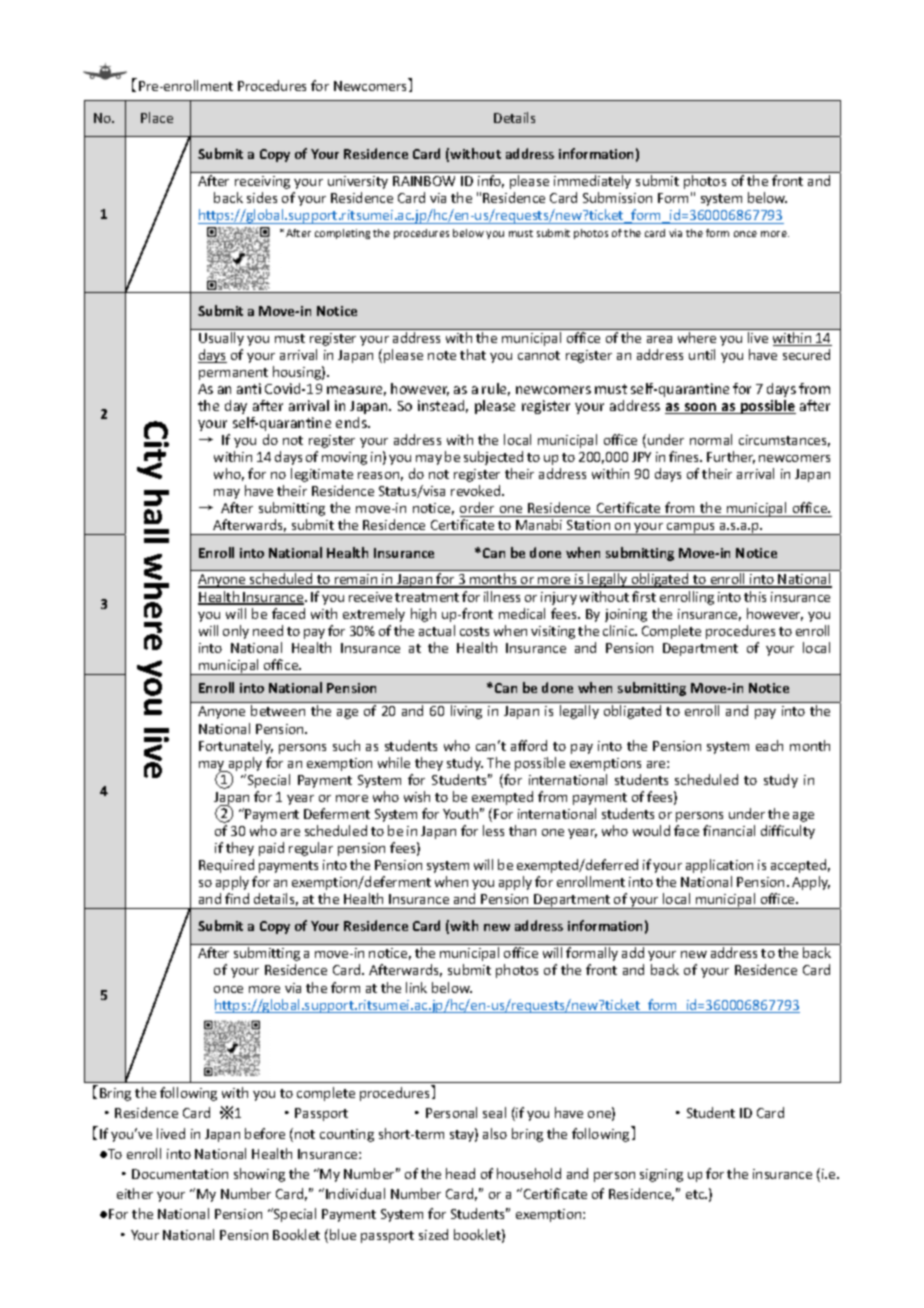  What do you see at coordinates (236, 632) in the document?
I see `only` at bounding box center [236, 632].
